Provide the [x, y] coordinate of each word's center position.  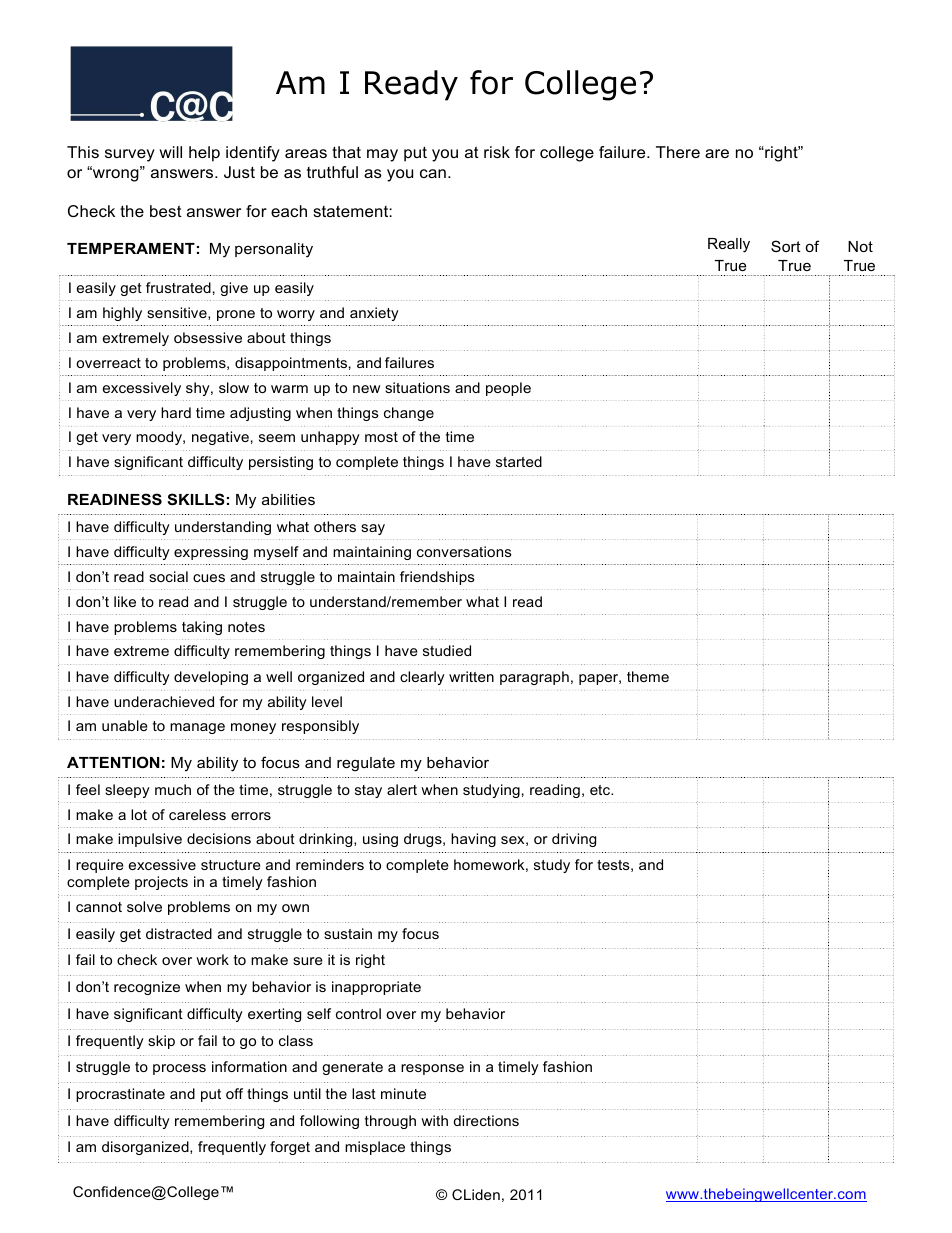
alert [402, 789]
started [519, 461]
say [373, 529]
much [173, 789]
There [678, 152]
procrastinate [120, 1095]
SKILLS [196, 499]
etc [601, 790]
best [166, 211]
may [382, 155]
